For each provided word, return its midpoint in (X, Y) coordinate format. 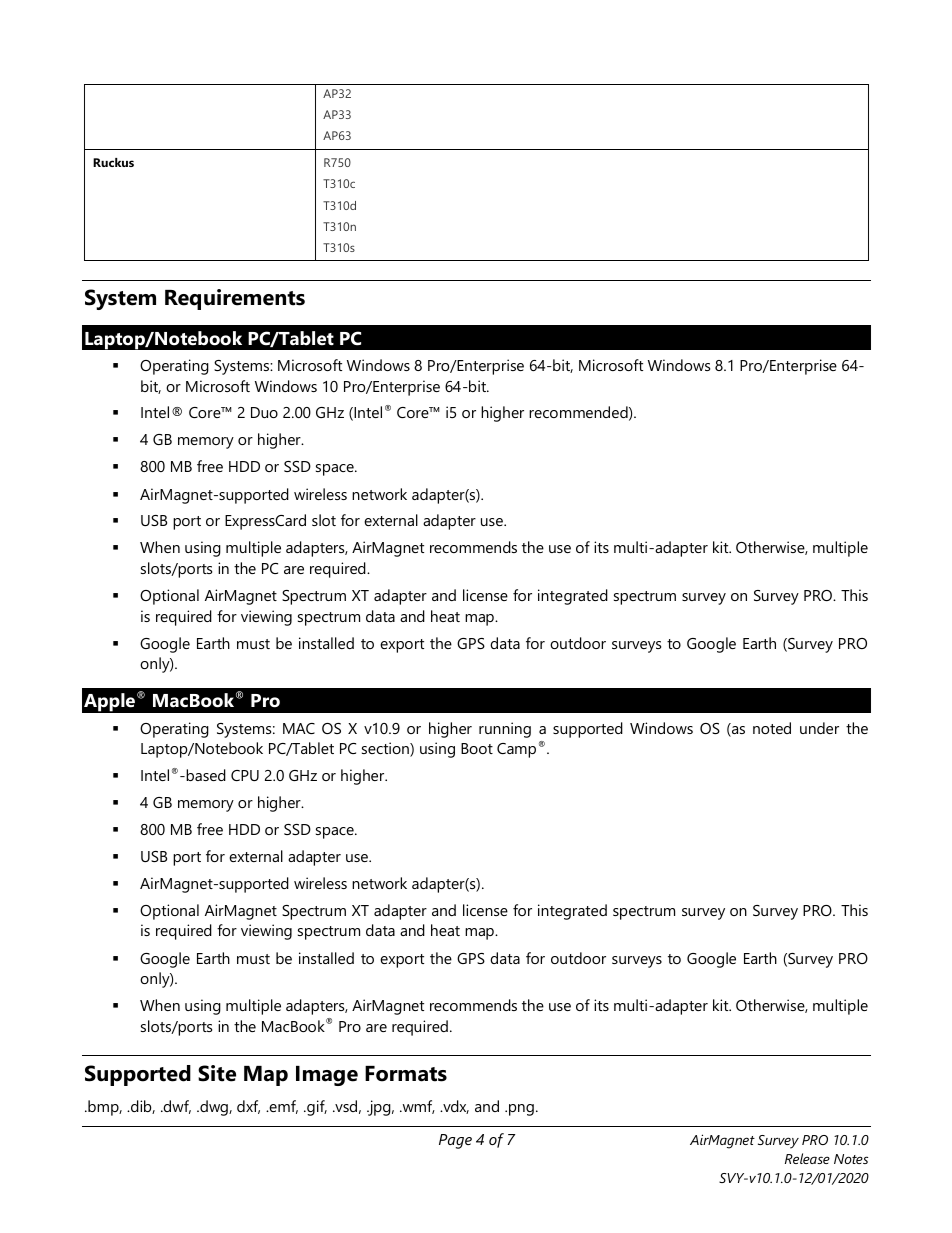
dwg (214, 1108)
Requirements (235, 299)
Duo (264, 412)
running (505, 730)
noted (772, 728)
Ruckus (113, 162)
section (386, 749)
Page (455, 1141)
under (819, 728)
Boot (477, 748)
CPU (245, 775)
